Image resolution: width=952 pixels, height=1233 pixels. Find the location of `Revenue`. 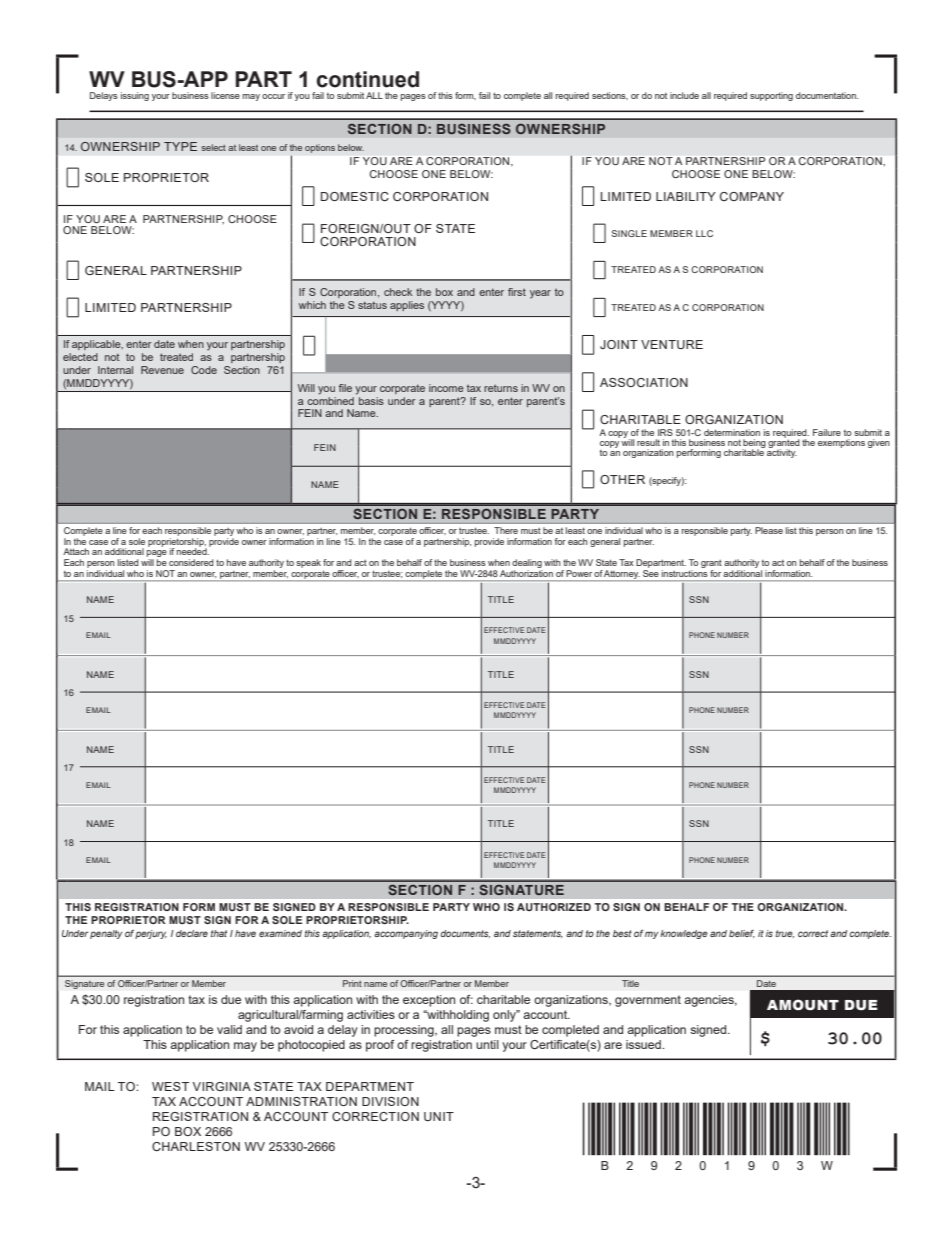

Revenue is located at coordinates (162, 370).
